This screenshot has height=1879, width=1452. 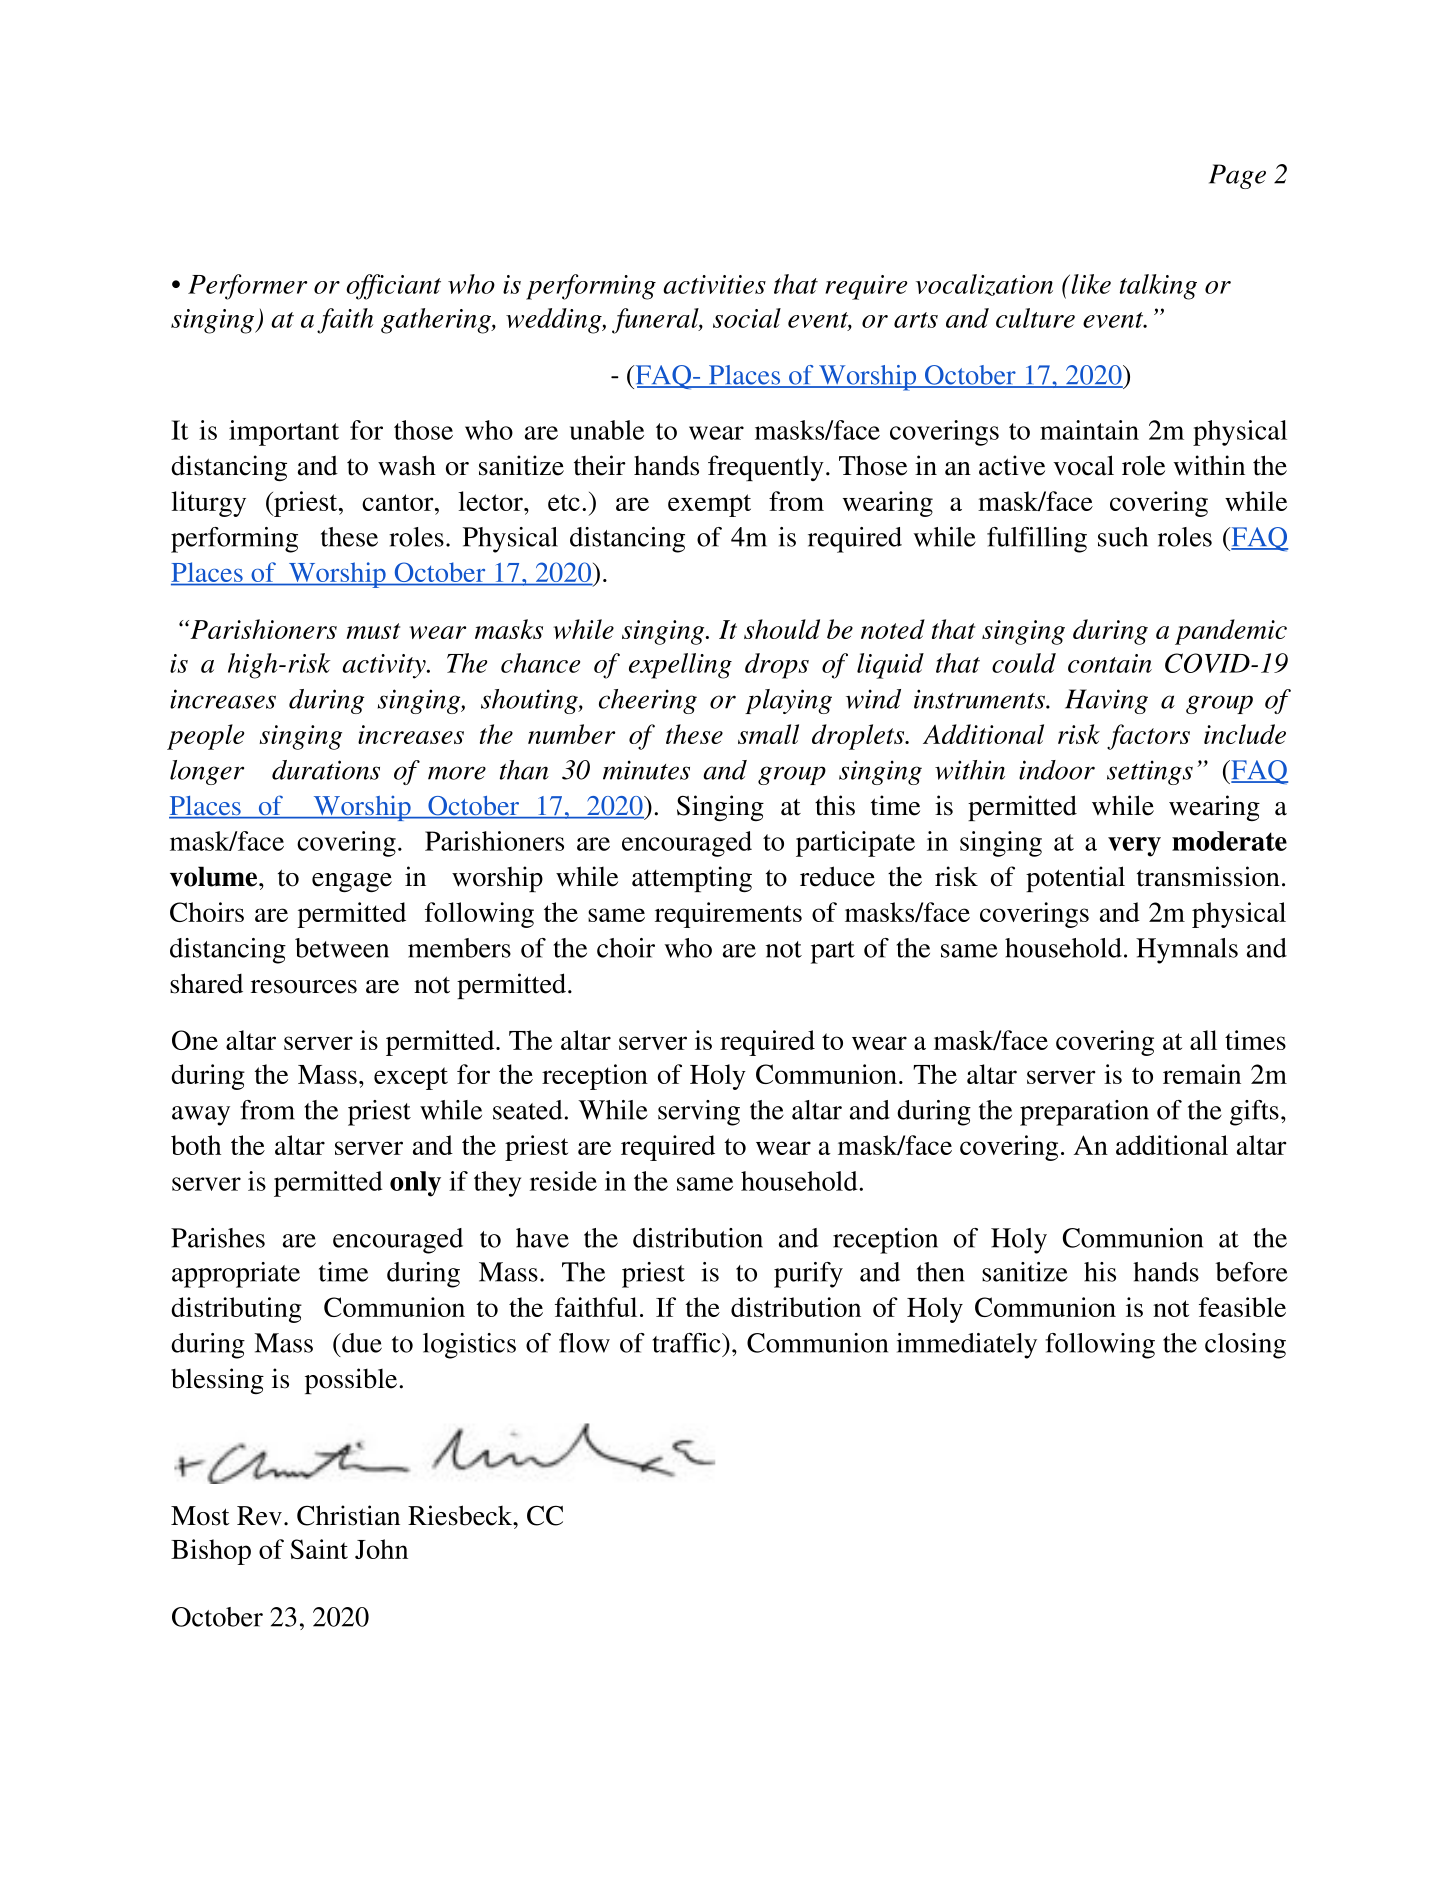 What do you see at coordinates (687, 1343) in the screenshot?
I see `traffic` at bounding box center [687, 1343].
